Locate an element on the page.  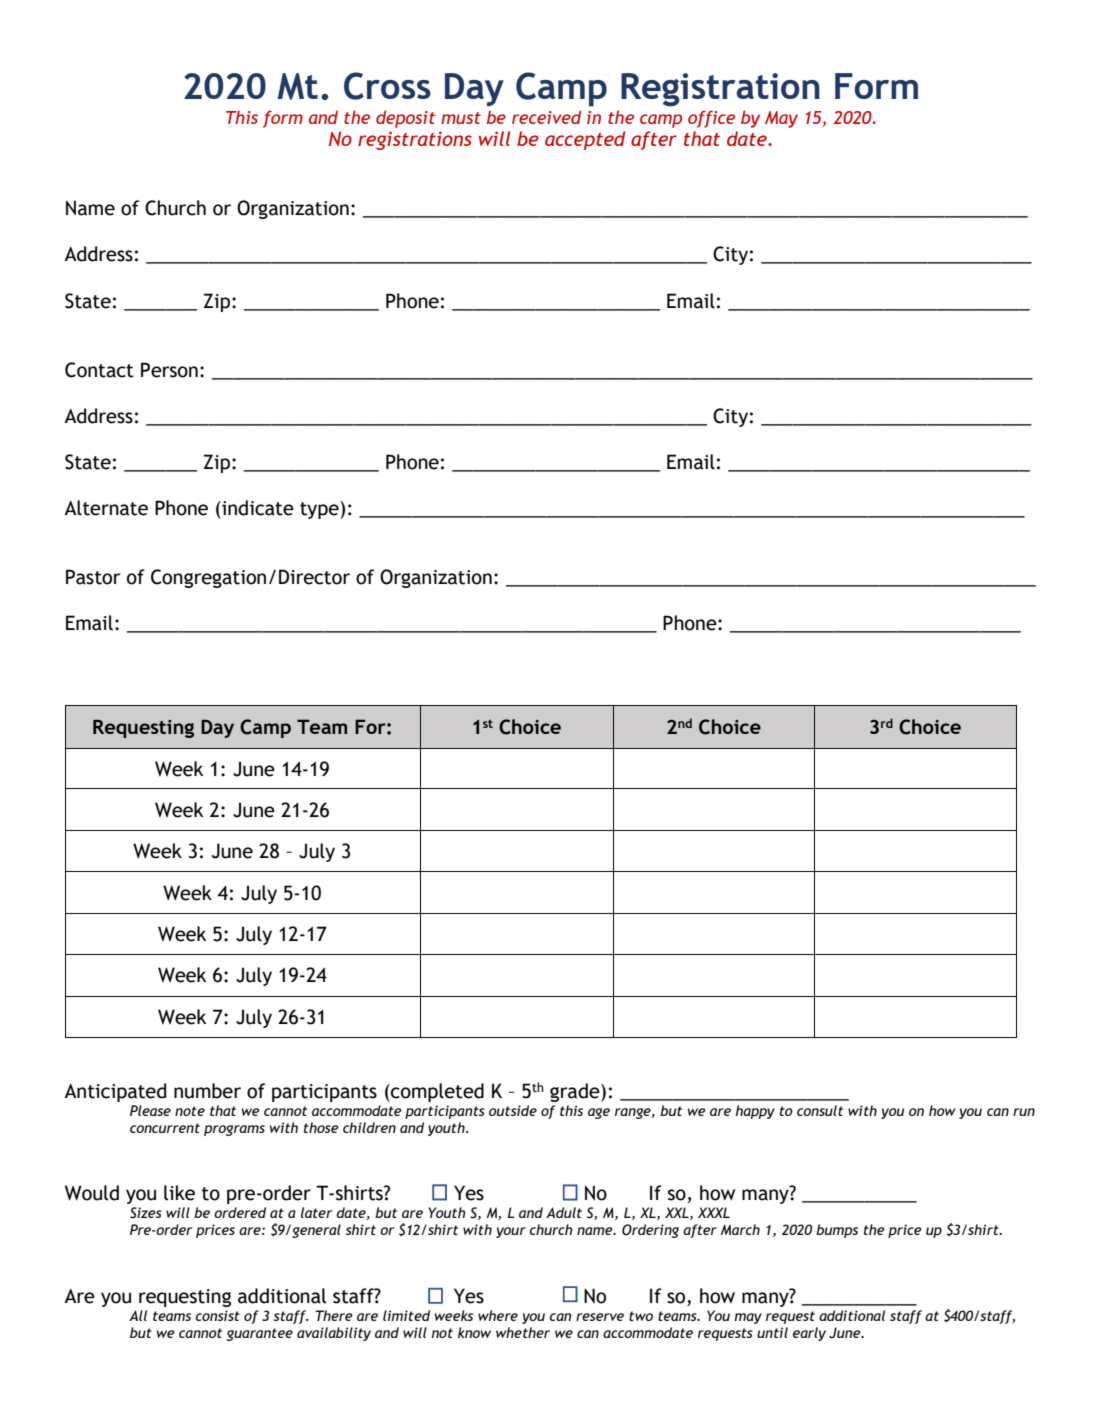
indicate is located at coordinates (257, 508).
